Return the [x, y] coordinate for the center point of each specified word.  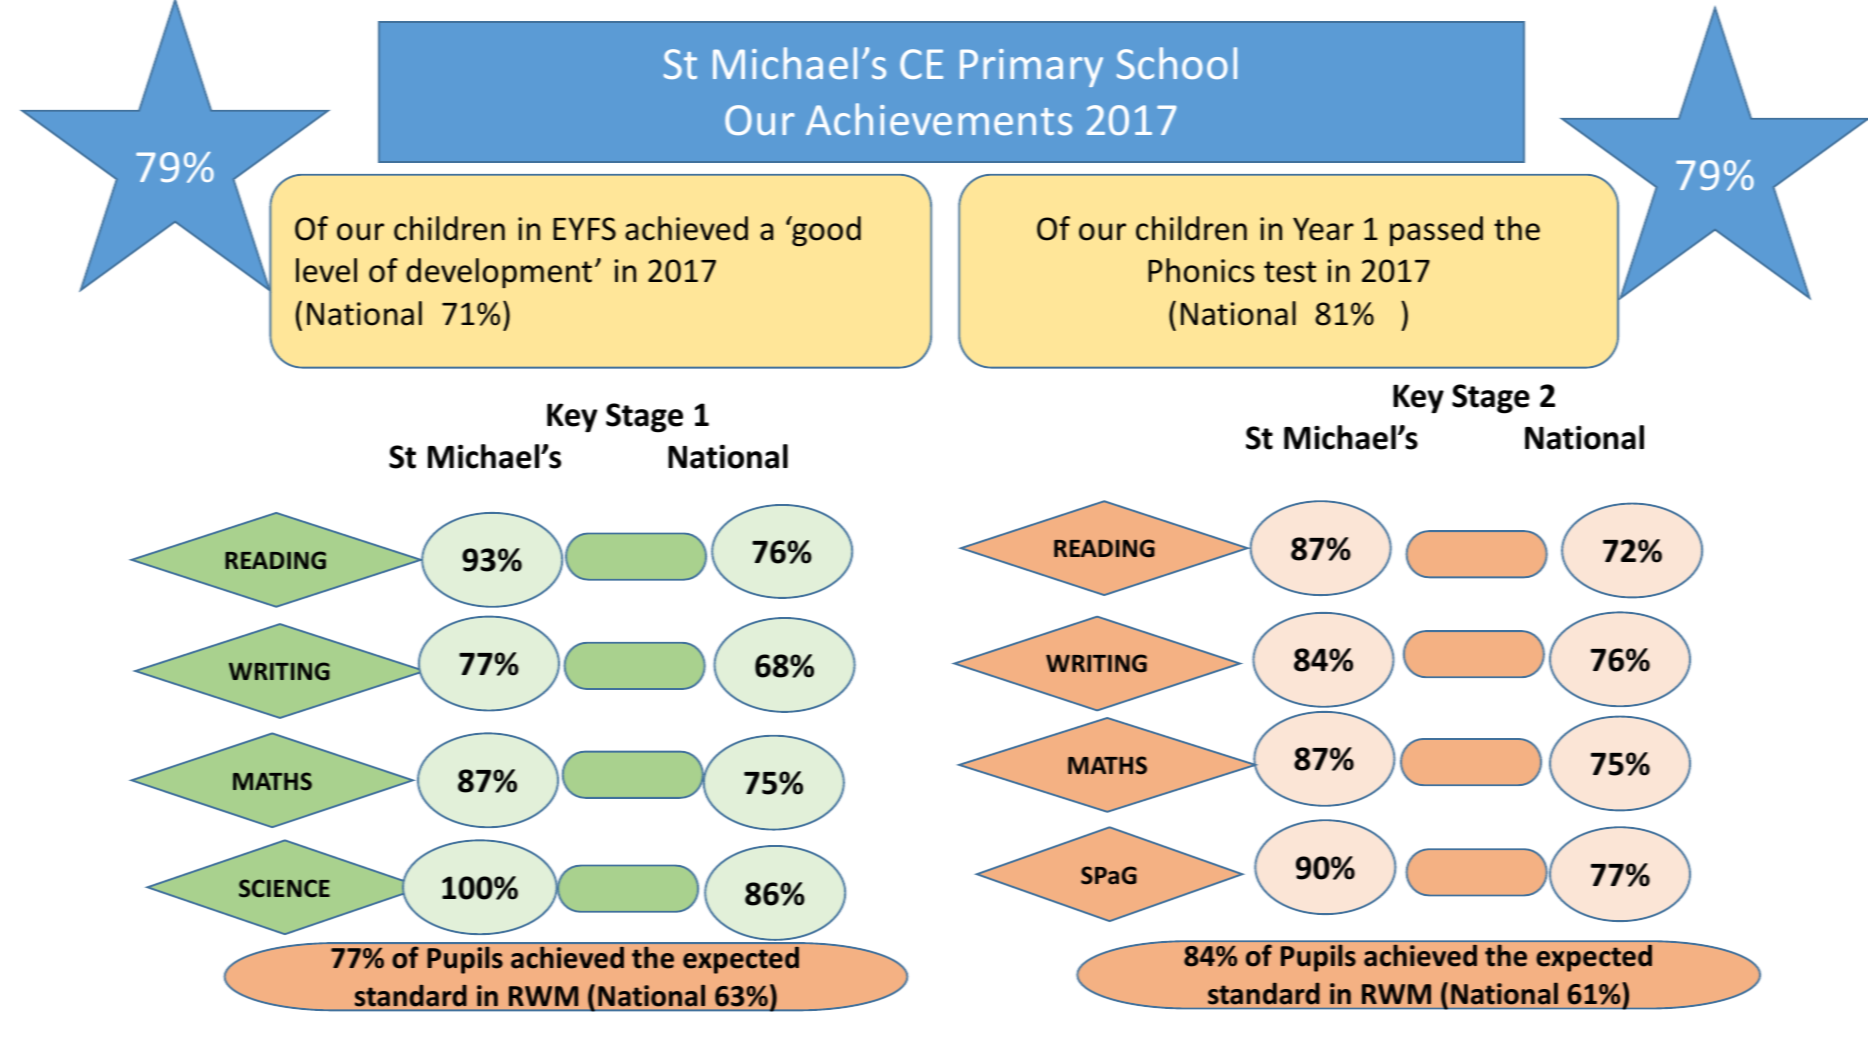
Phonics [1201, 270]
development [499, 273]
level [326, 270]
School [1177, 63]
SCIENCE [284, 888]
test [1290, 272]
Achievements [939, 119]
